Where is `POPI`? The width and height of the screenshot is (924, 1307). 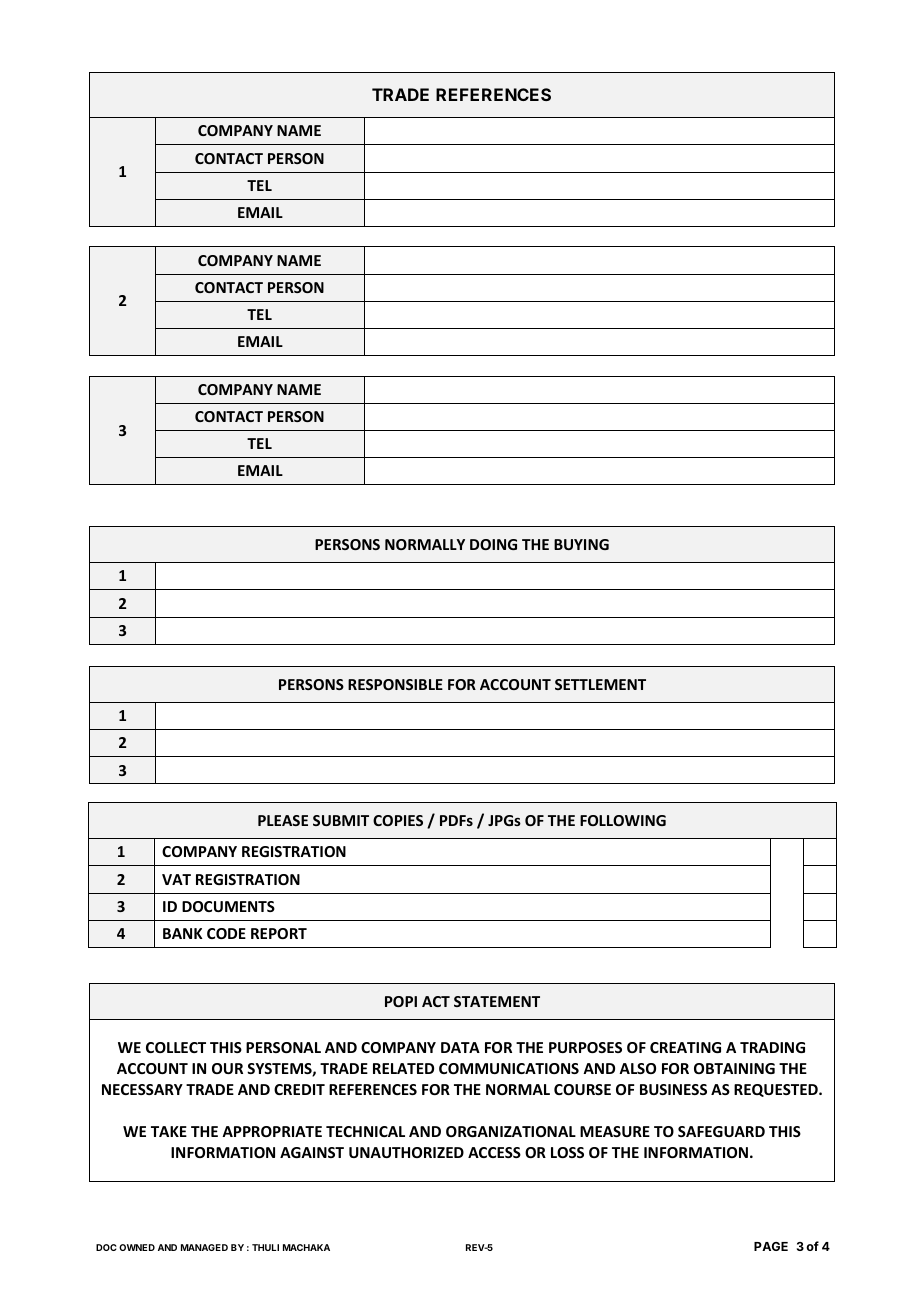
POPI is located at coordinates (401, 1001).
